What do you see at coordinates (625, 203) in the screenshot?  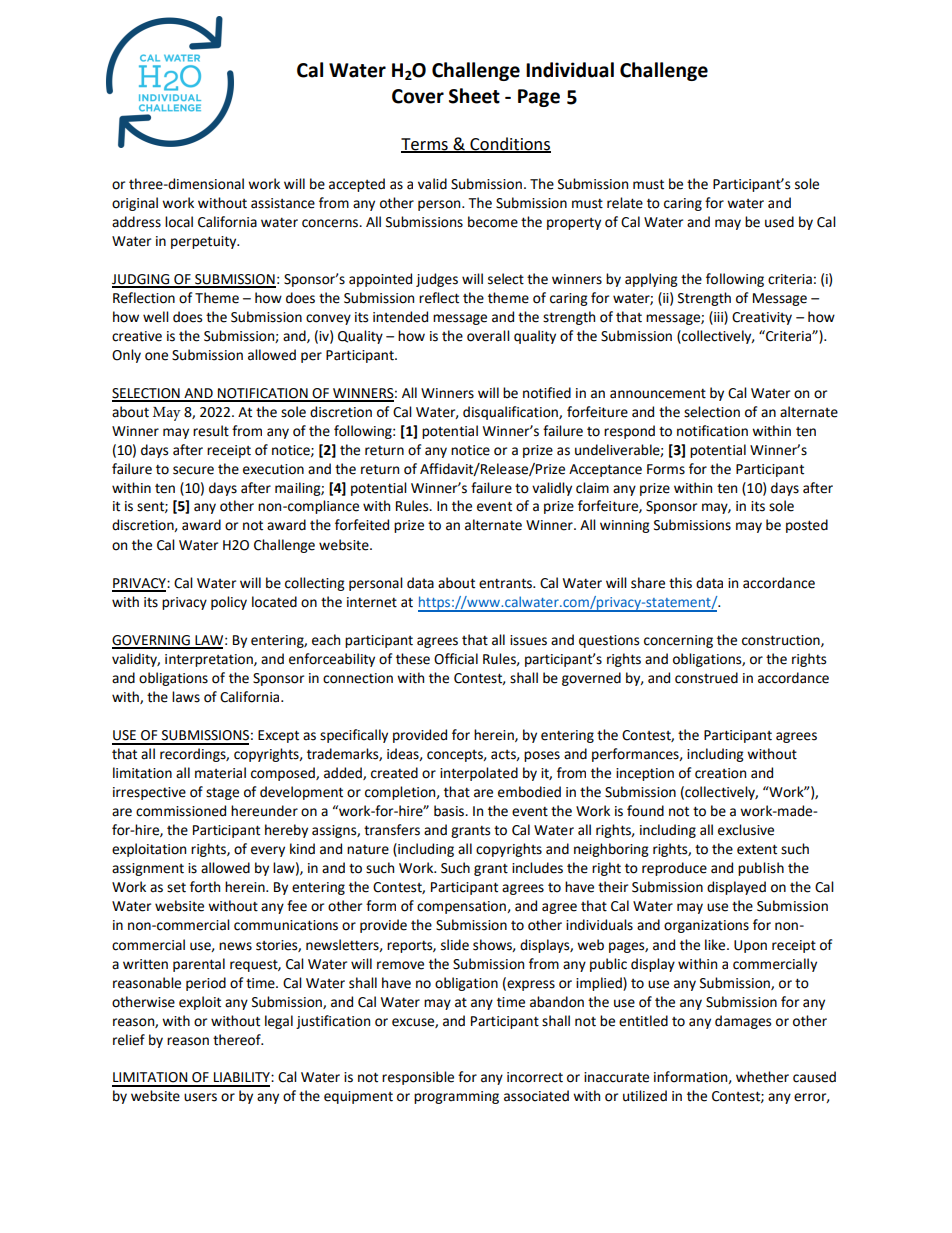 I see `relate` at bounding box center [625, 203].
